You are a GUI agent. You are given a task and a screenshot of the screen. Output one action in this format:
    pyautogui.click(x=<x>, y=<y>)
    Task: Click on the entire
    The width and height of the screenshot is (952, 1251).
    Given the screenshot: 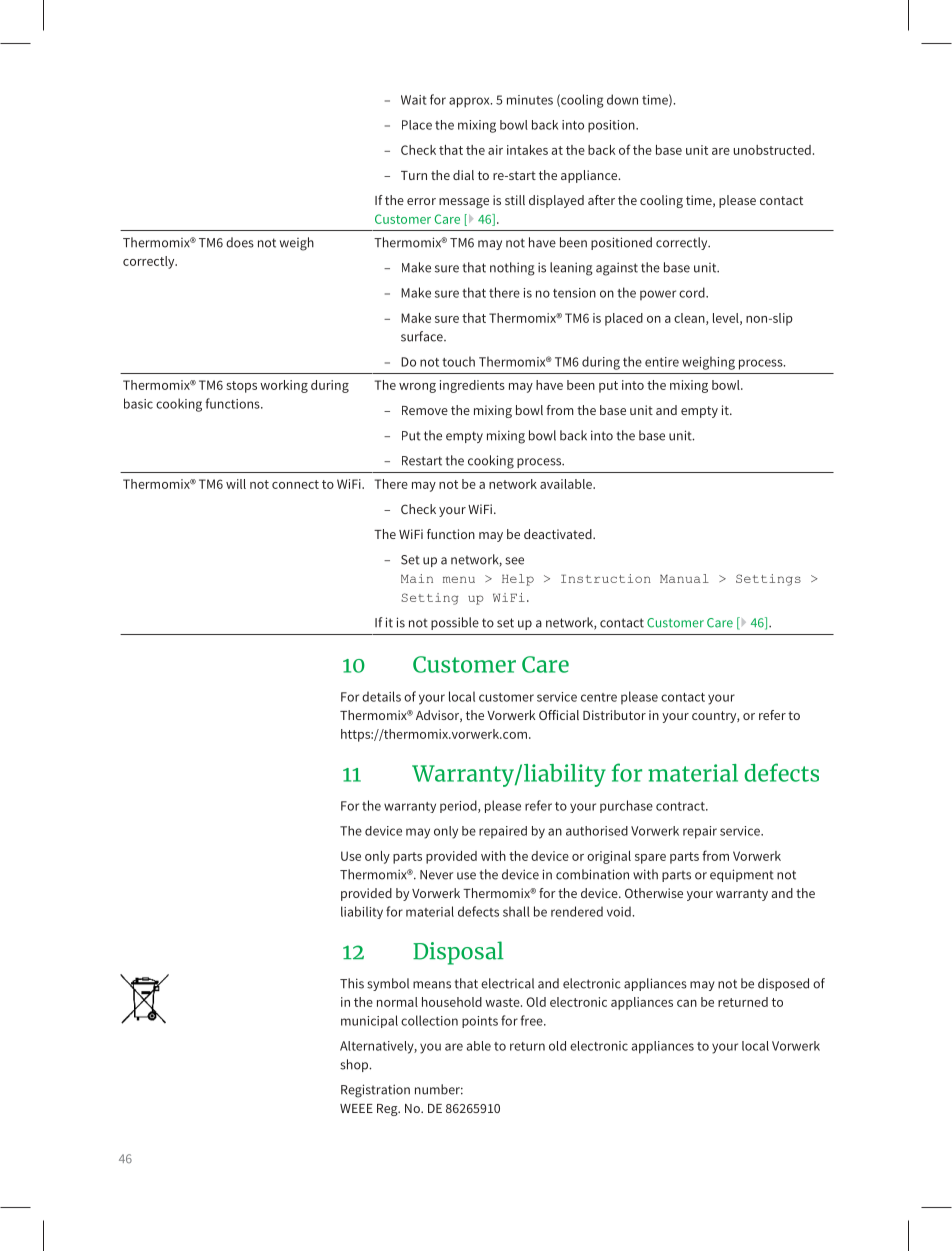 What is the action you would take?
    pyautogui.click(x=662, y=362)
